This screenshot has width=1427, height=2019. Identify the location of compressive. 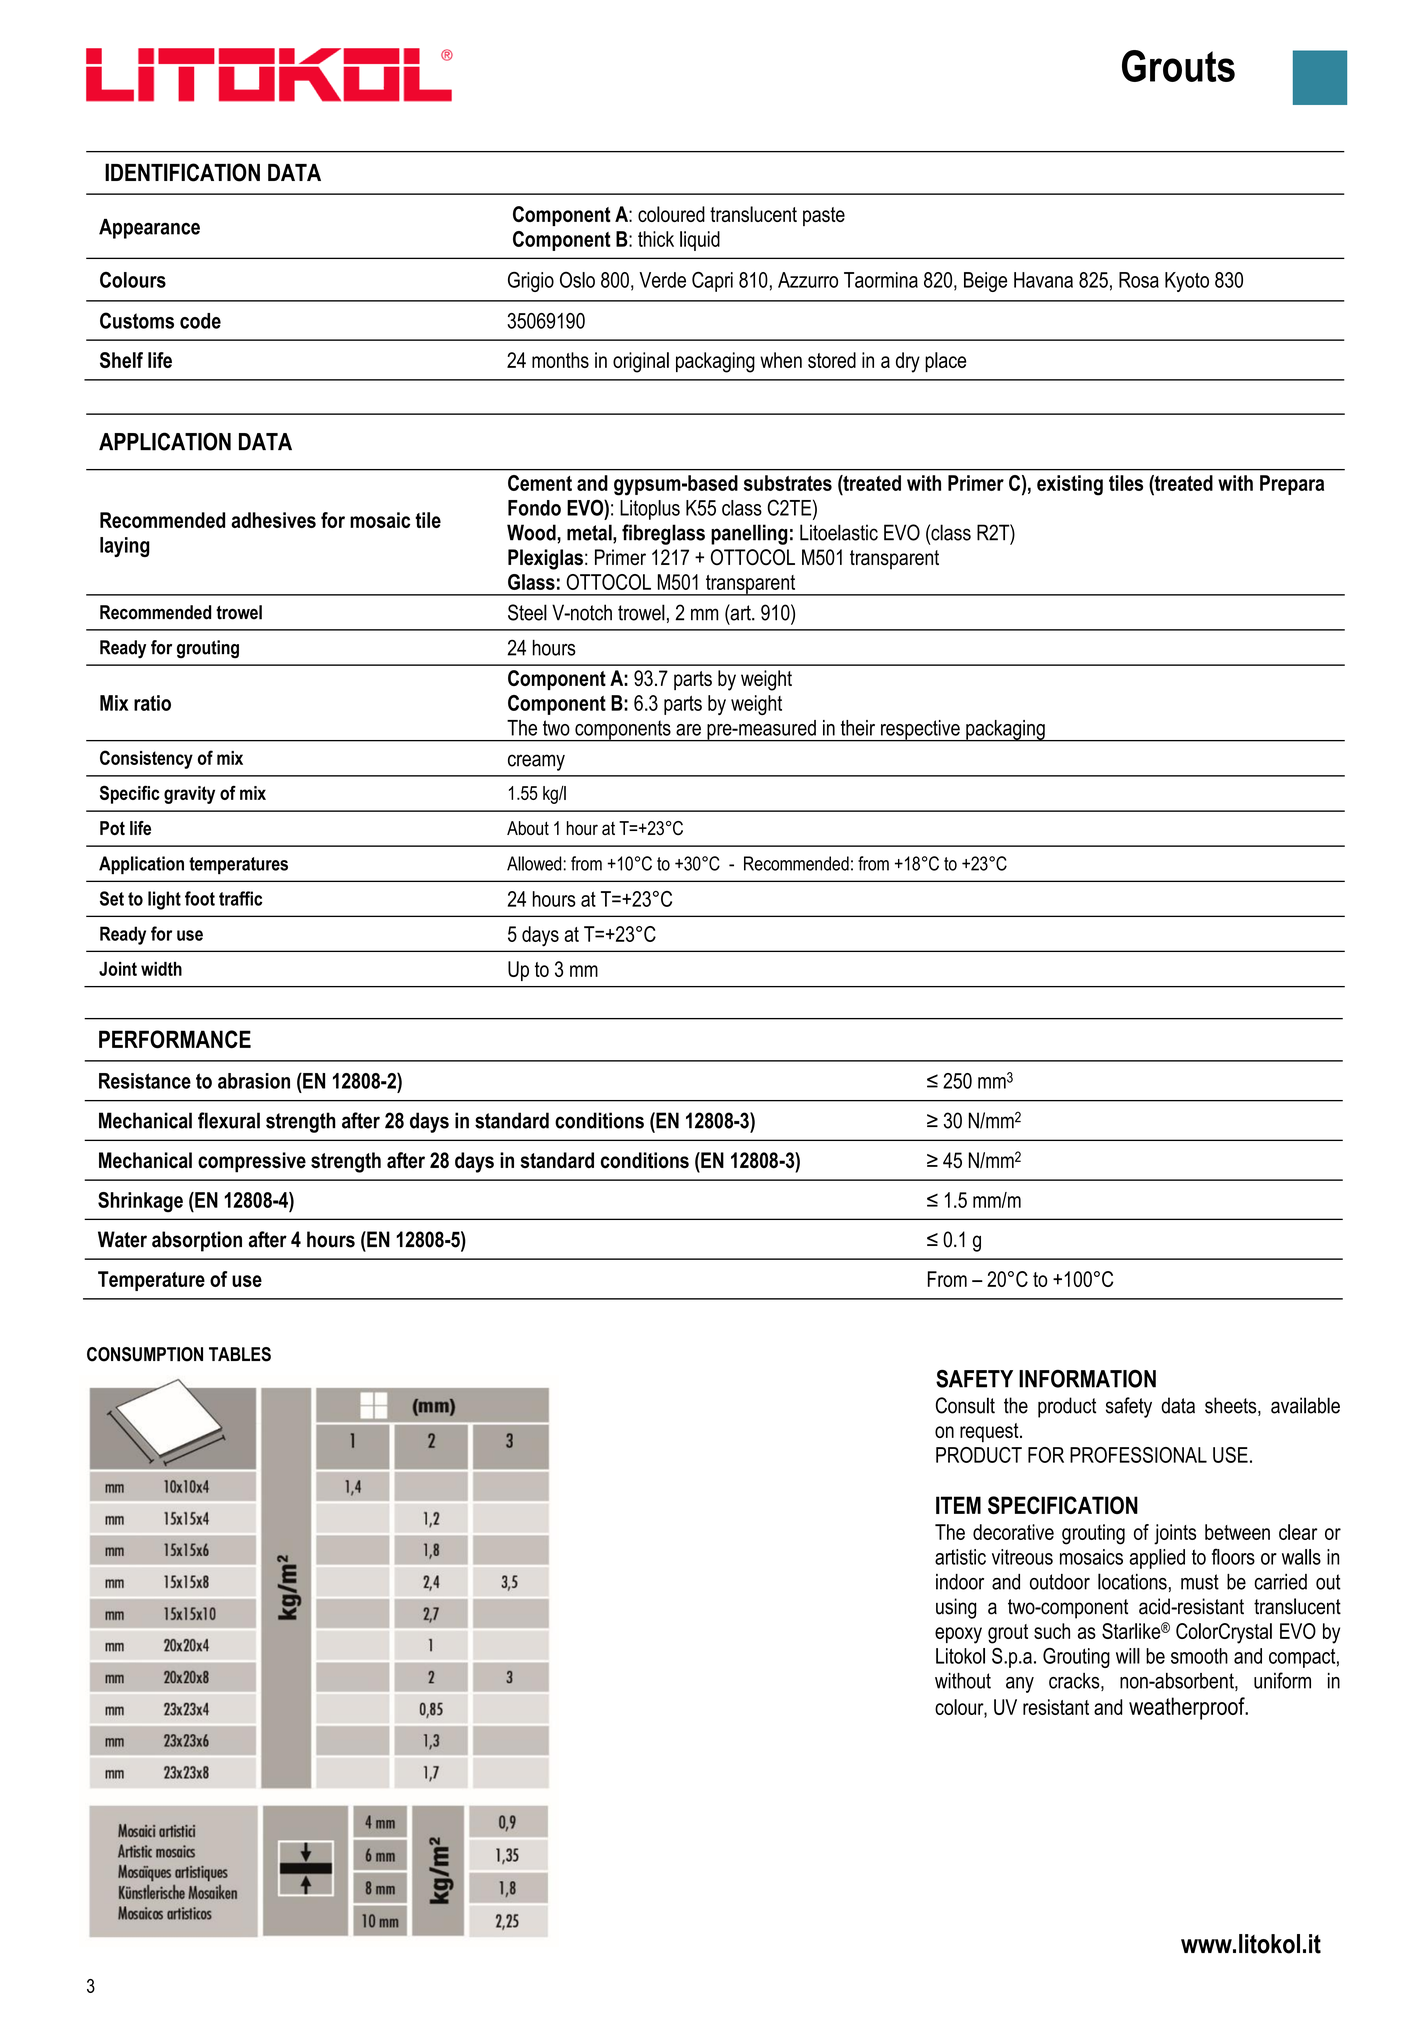
(252, 1162).
